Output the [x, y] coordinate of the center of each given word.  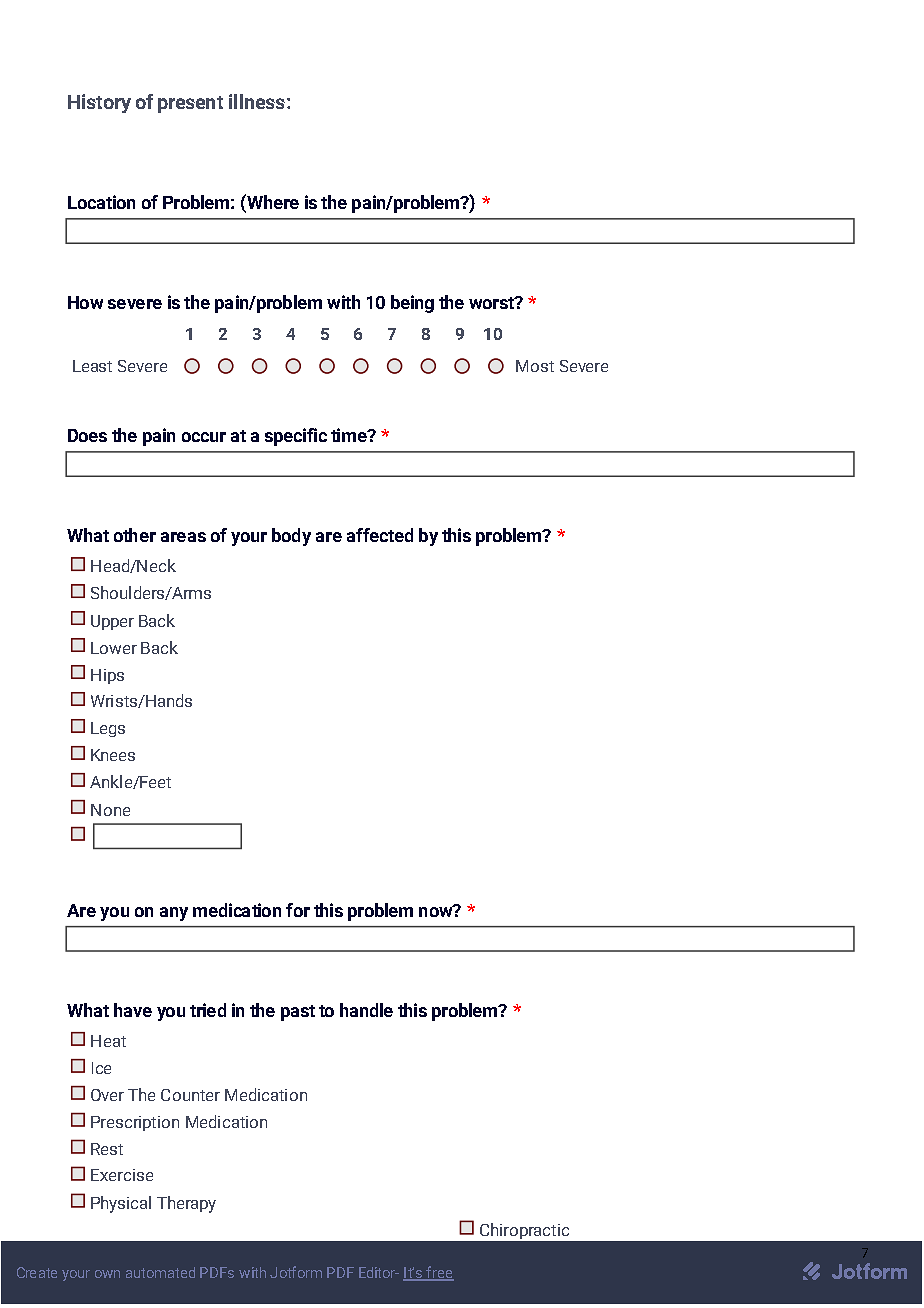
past [298, 1013]
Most [535, 366]
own [107, 1274]
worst [492, 303]
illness [257, 101]
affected [380, 535]
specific [296, 437]
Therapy [186, 1204]
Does [87, 435]
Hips [107, 676]
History [99, 103]
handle [366, 1010]
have [133, 1010]
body [291, 537]
